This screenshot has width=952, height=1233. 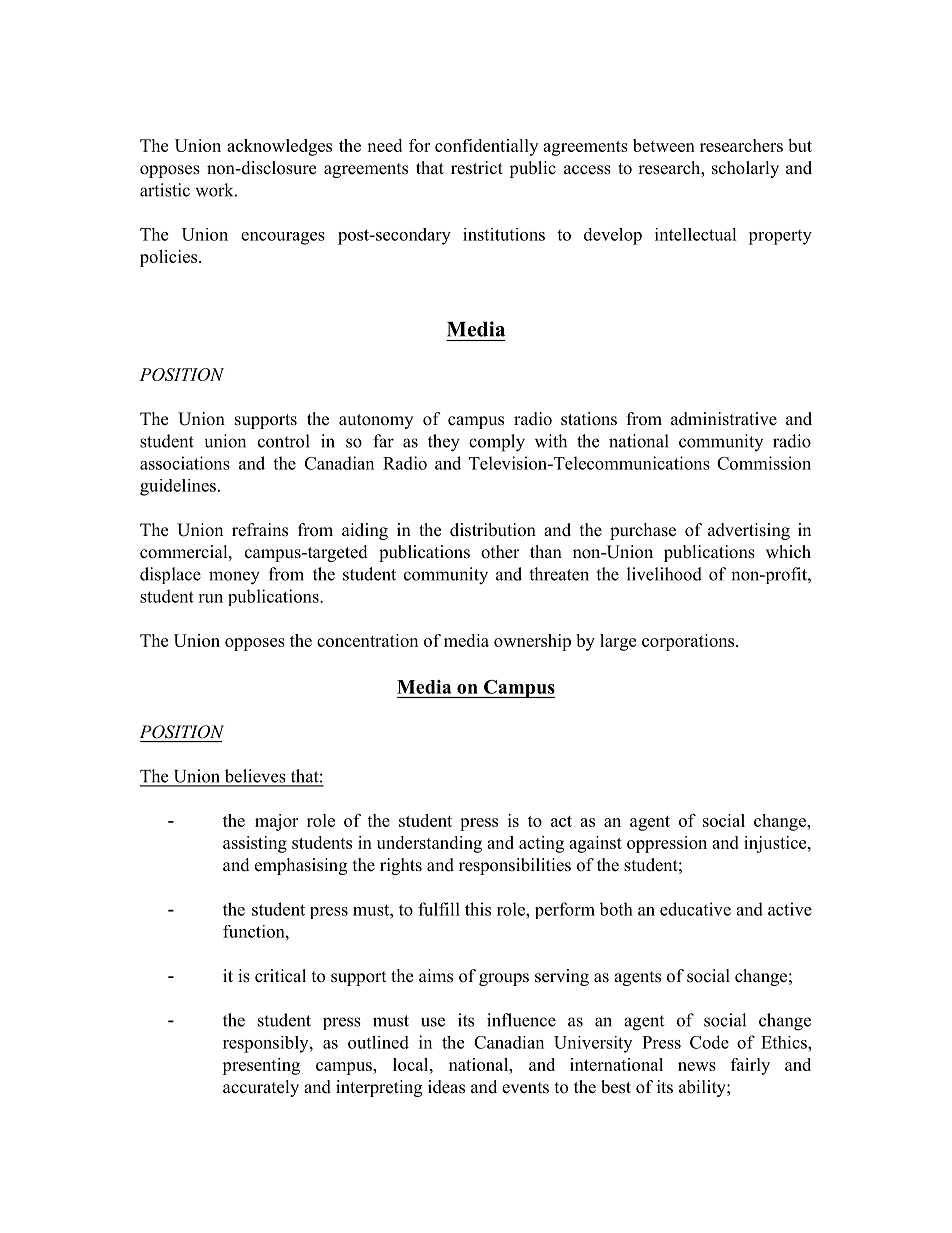 I want to click on assisting, so click(x=255, y=844).
